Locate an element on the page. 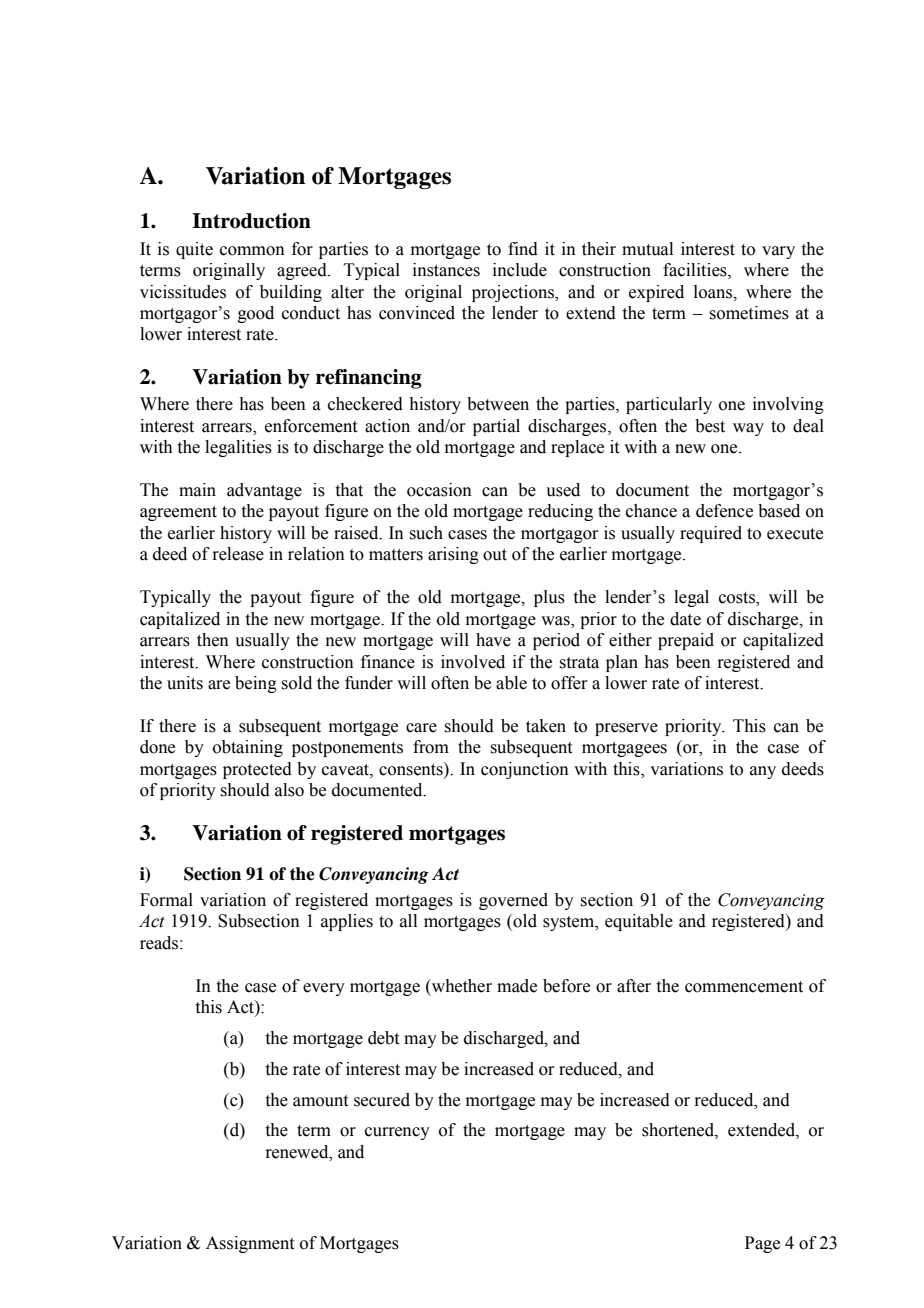  find is located at coordinates (523, 249).
